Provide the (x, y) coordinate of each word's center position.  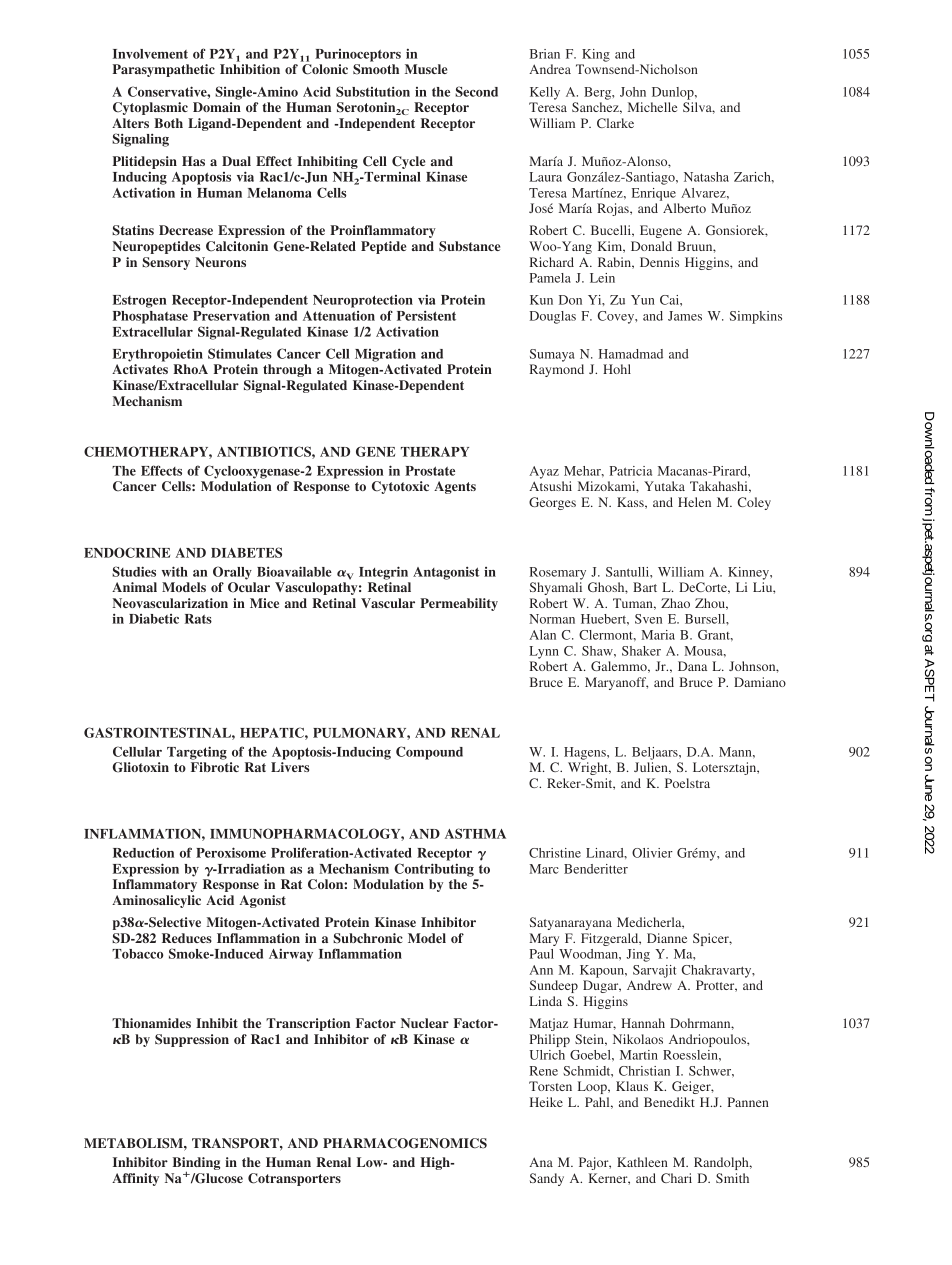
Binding (196, 1165)
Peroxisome (231, 852)
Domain (217, 107)
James (685, 316)
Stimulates (240, 353)
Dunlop (674, 93)
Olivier (652, 853)
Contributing (434, 870)
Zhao (675, 603)
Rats (198, 619)
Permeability (459, 604)
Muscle (426, 69)
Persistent (426, 315)
